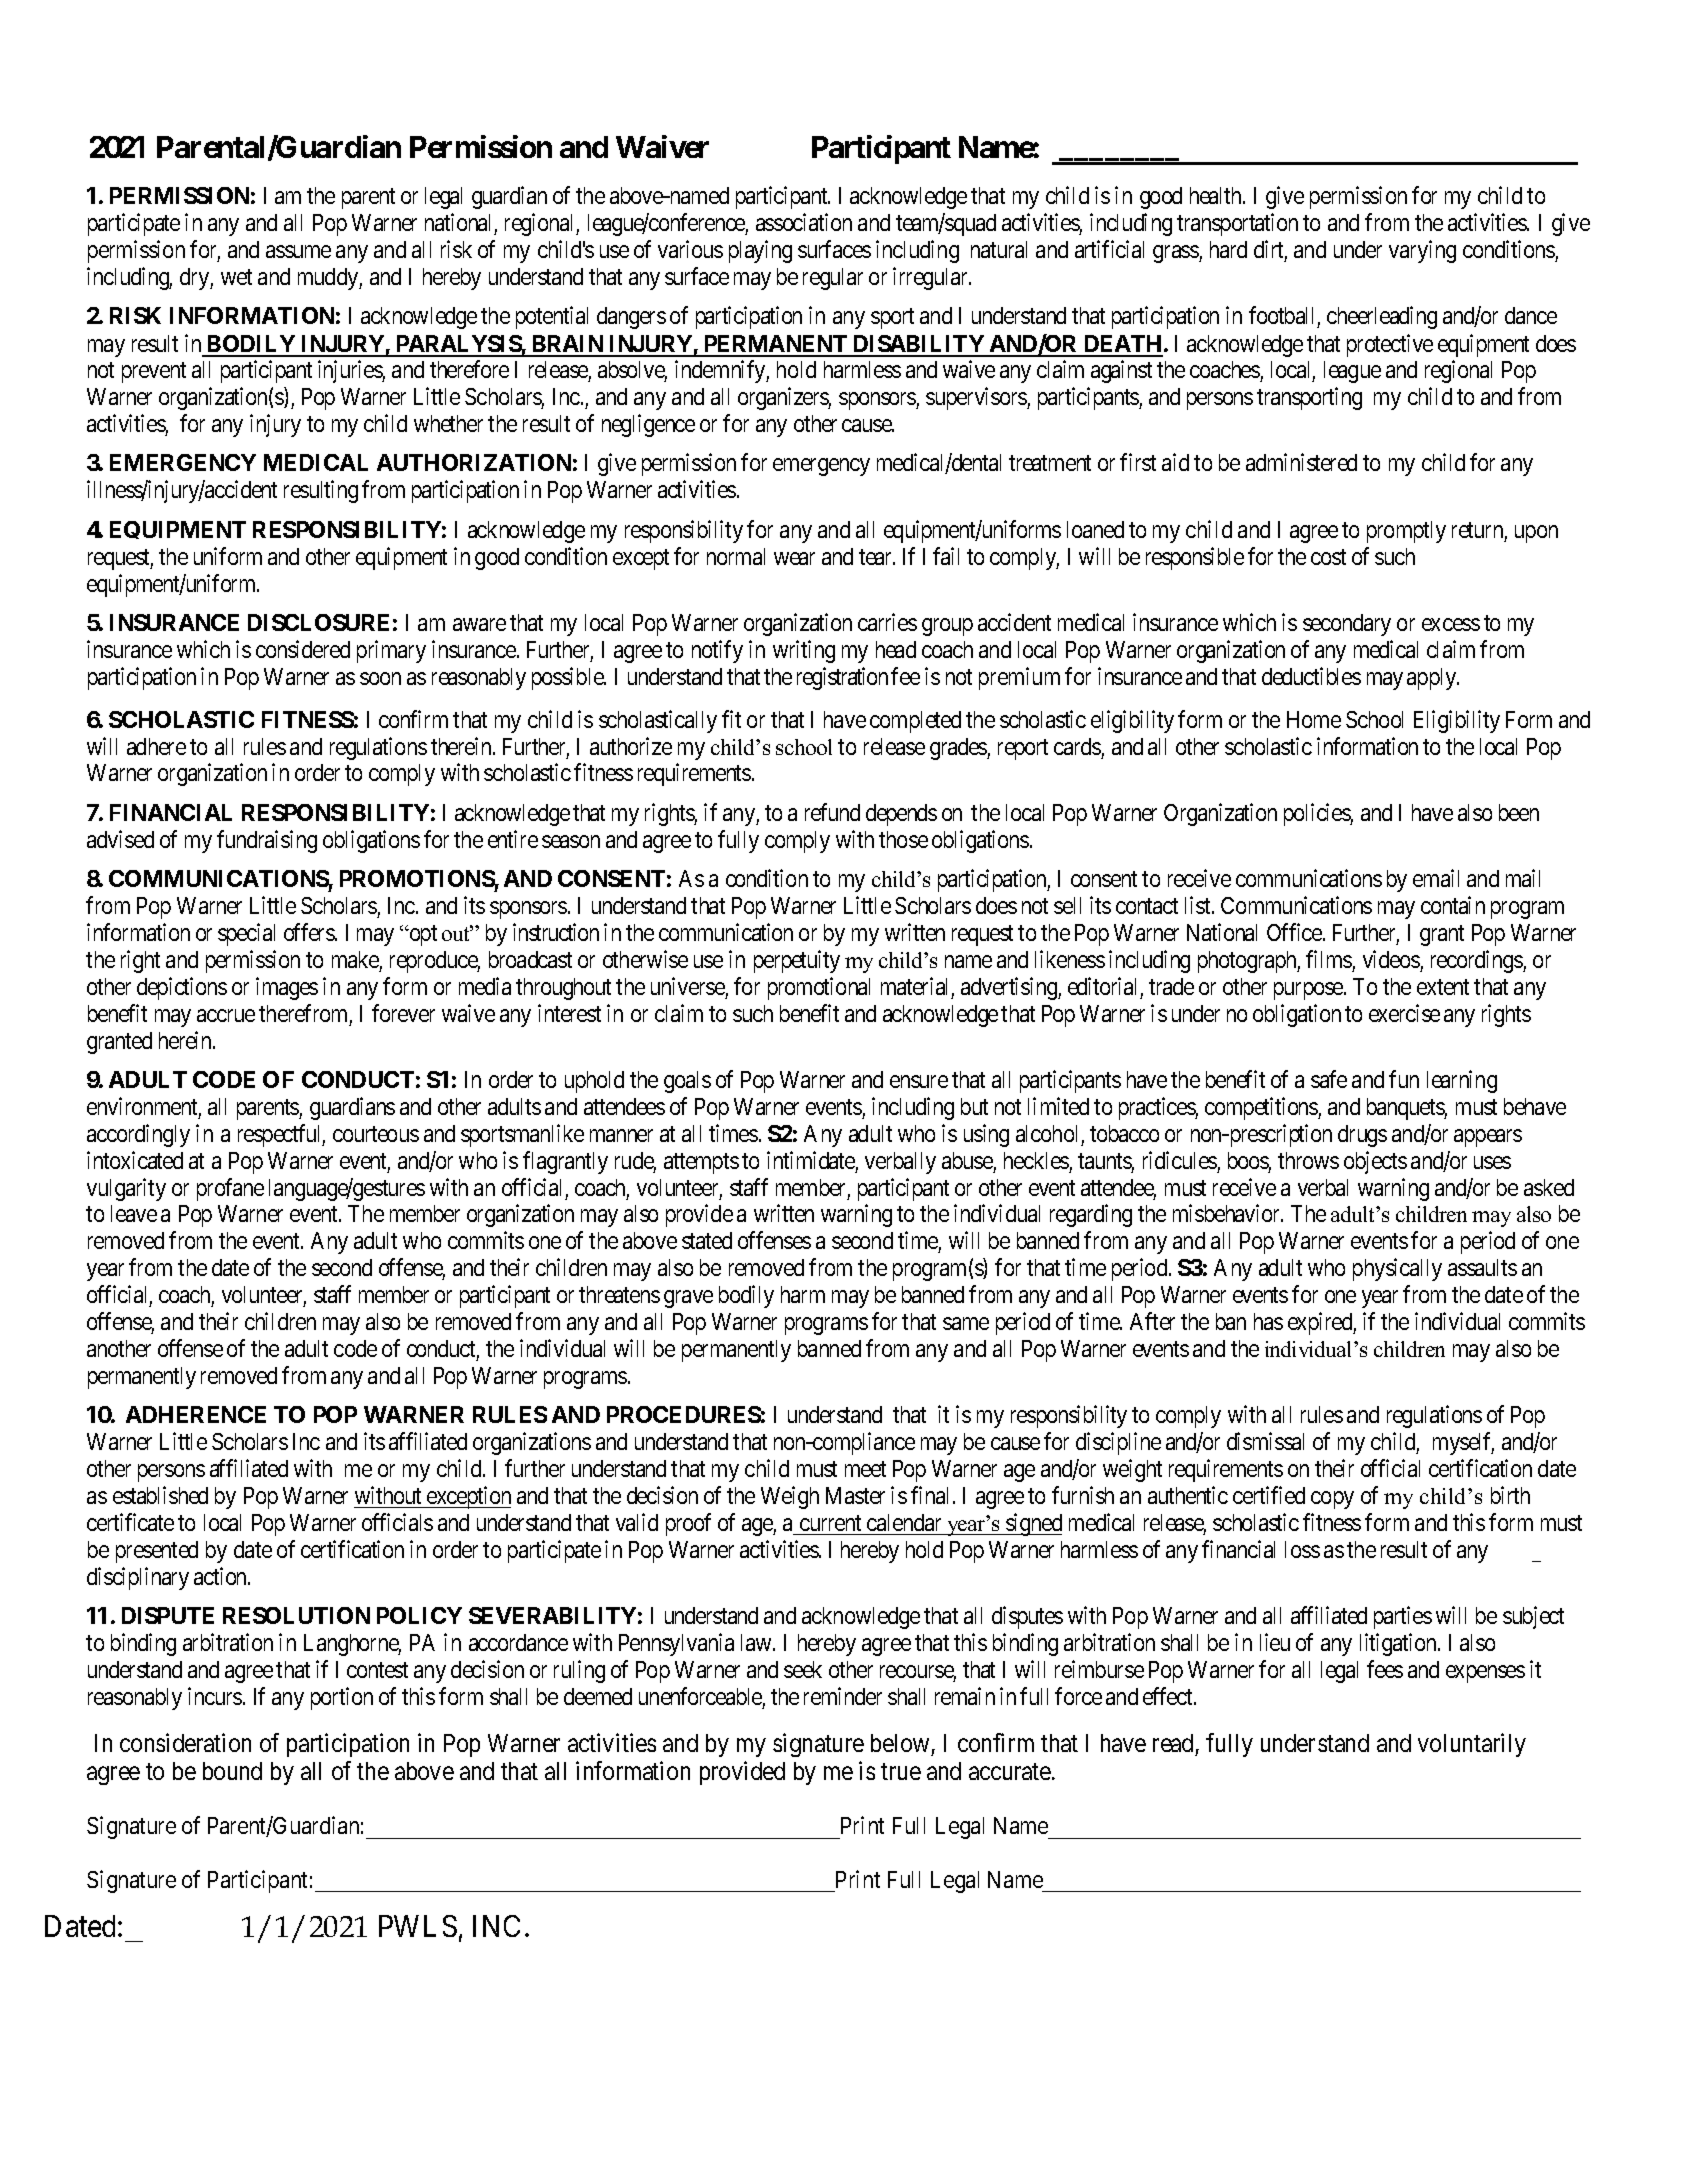  What do you see at coordinates (342, 1698) in the screenshot?
I see `portion` at bounding box center [342, 1698].
